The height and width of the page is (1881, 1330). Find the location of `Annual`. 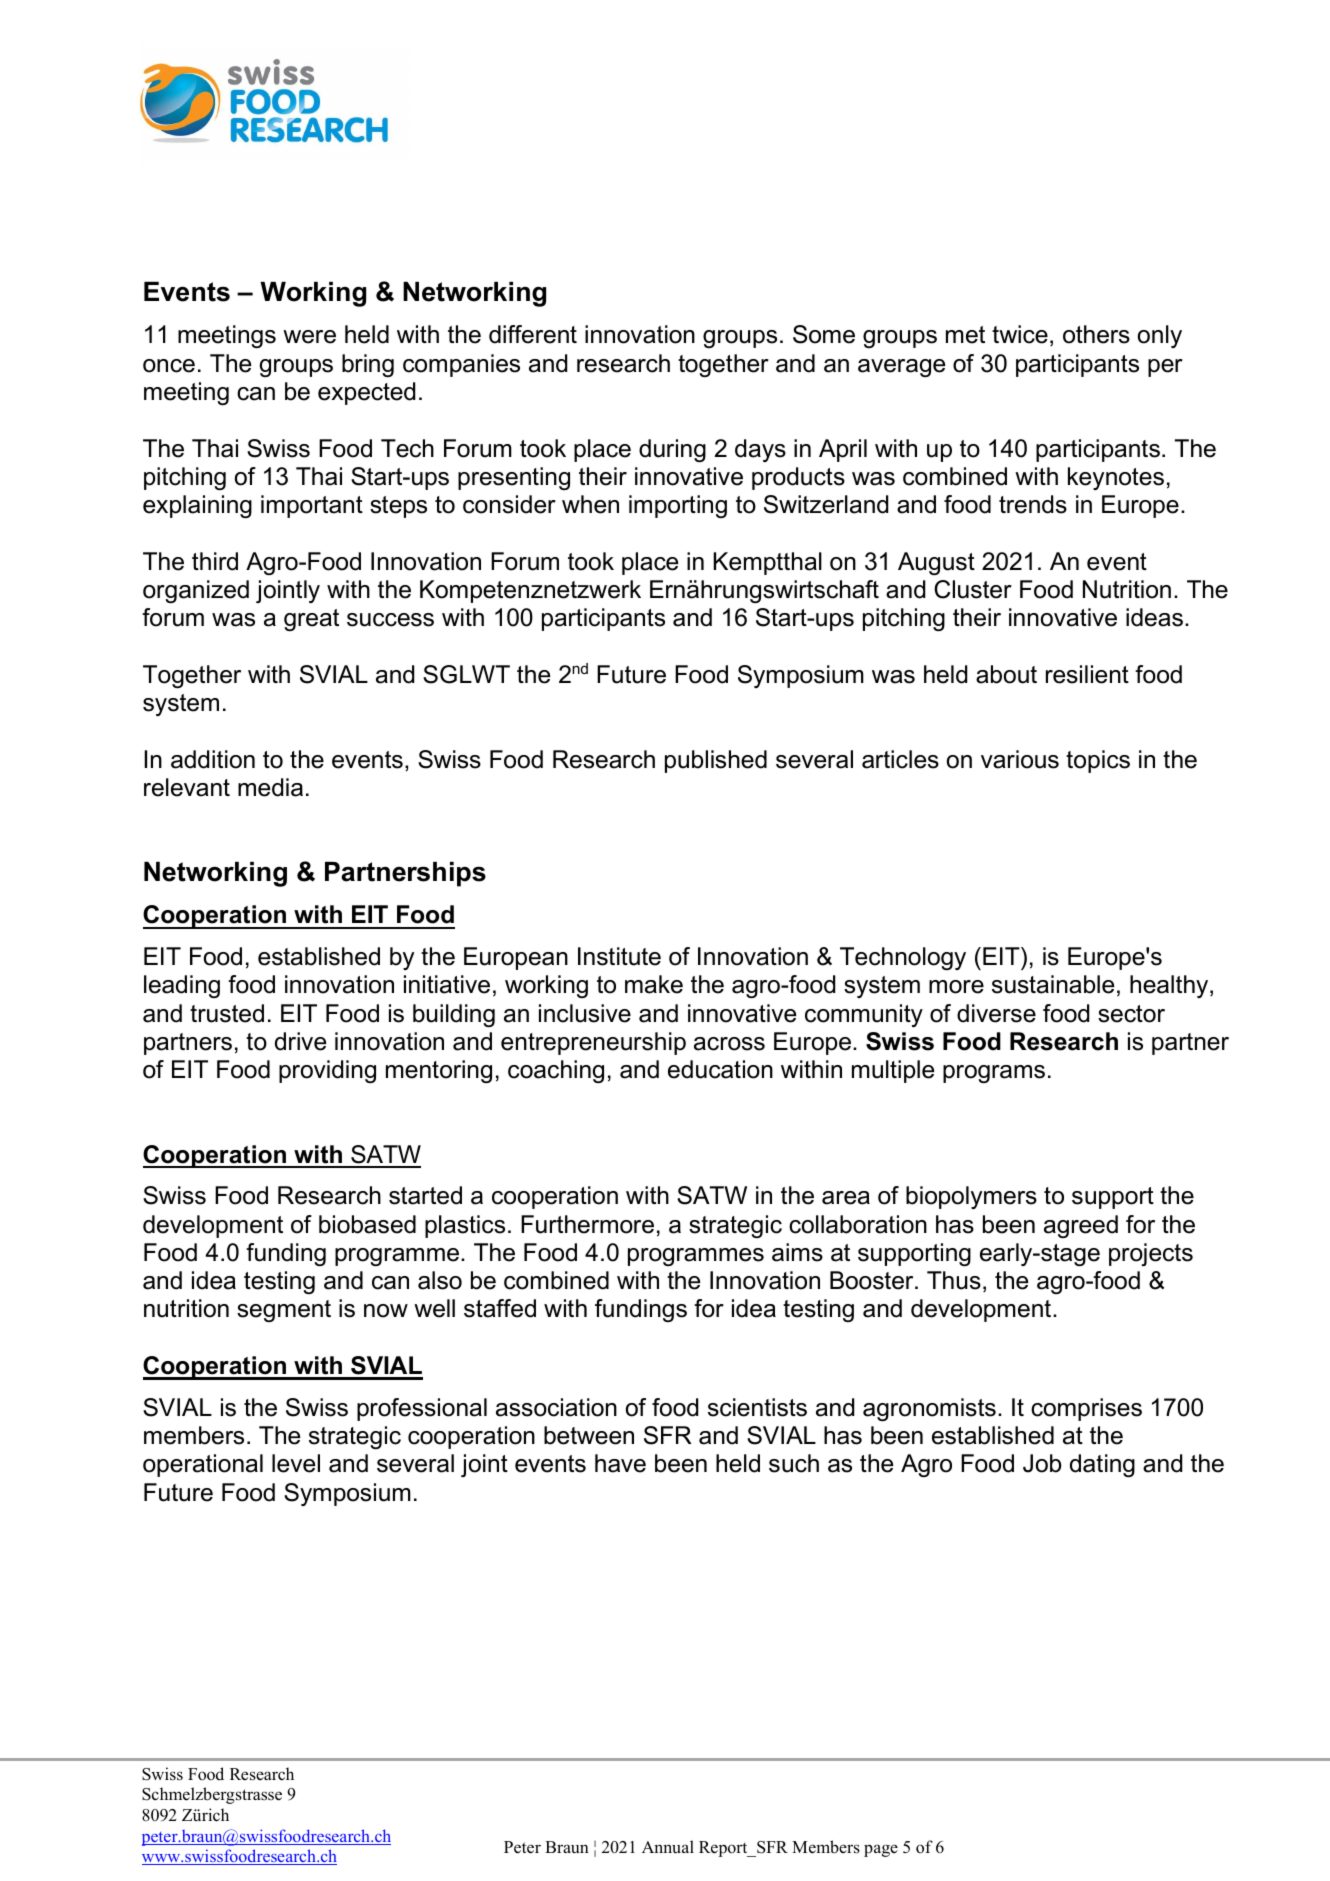

Annual is located at coordinates (668, 1847).
